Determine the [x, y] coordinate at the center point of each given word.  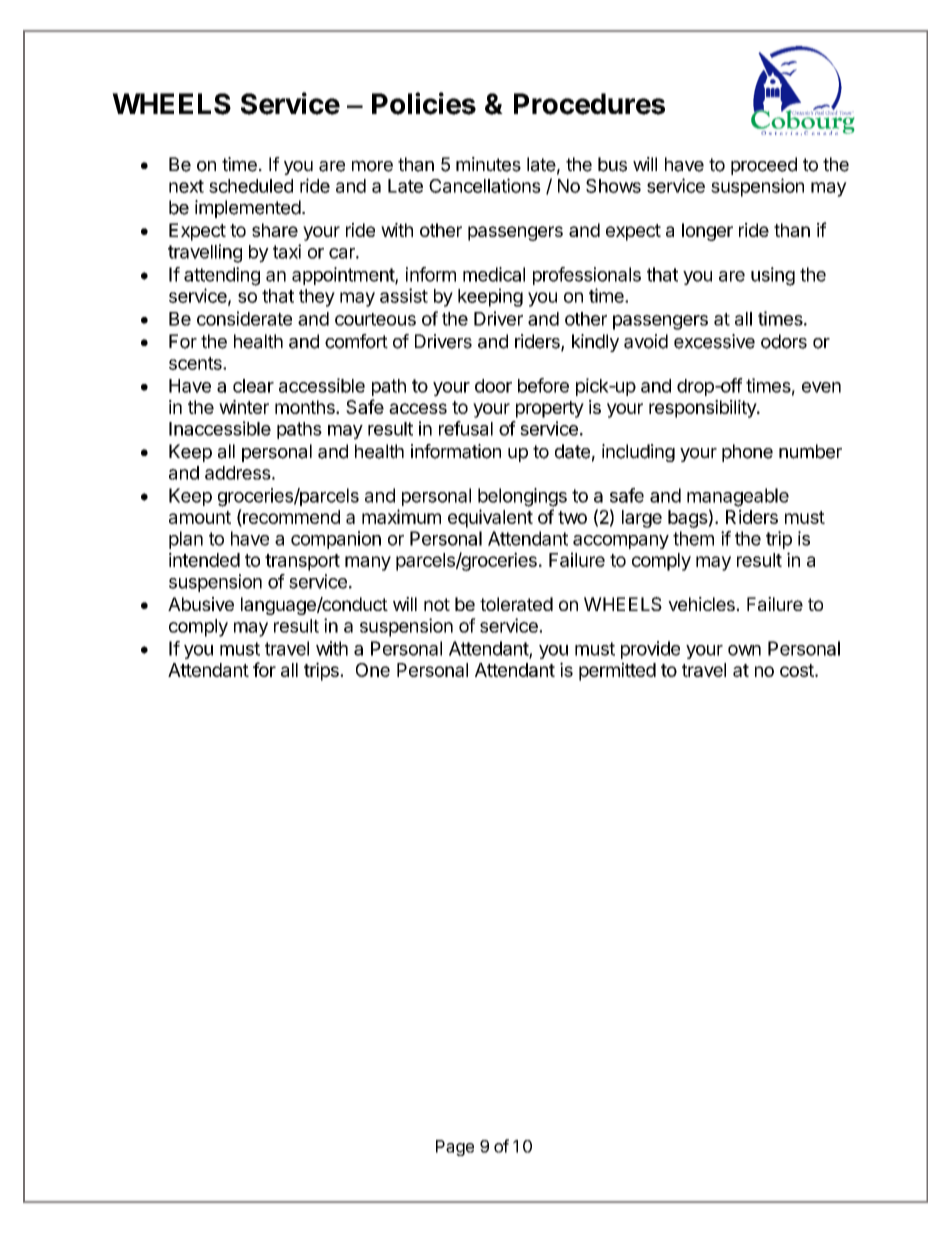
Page [455, 1148]
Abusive [201, 604]
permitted [617, 671]
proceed [764, 166]
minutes [488, 164]
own [744, 650]
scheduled [251, 186]
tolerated [516, 604]
